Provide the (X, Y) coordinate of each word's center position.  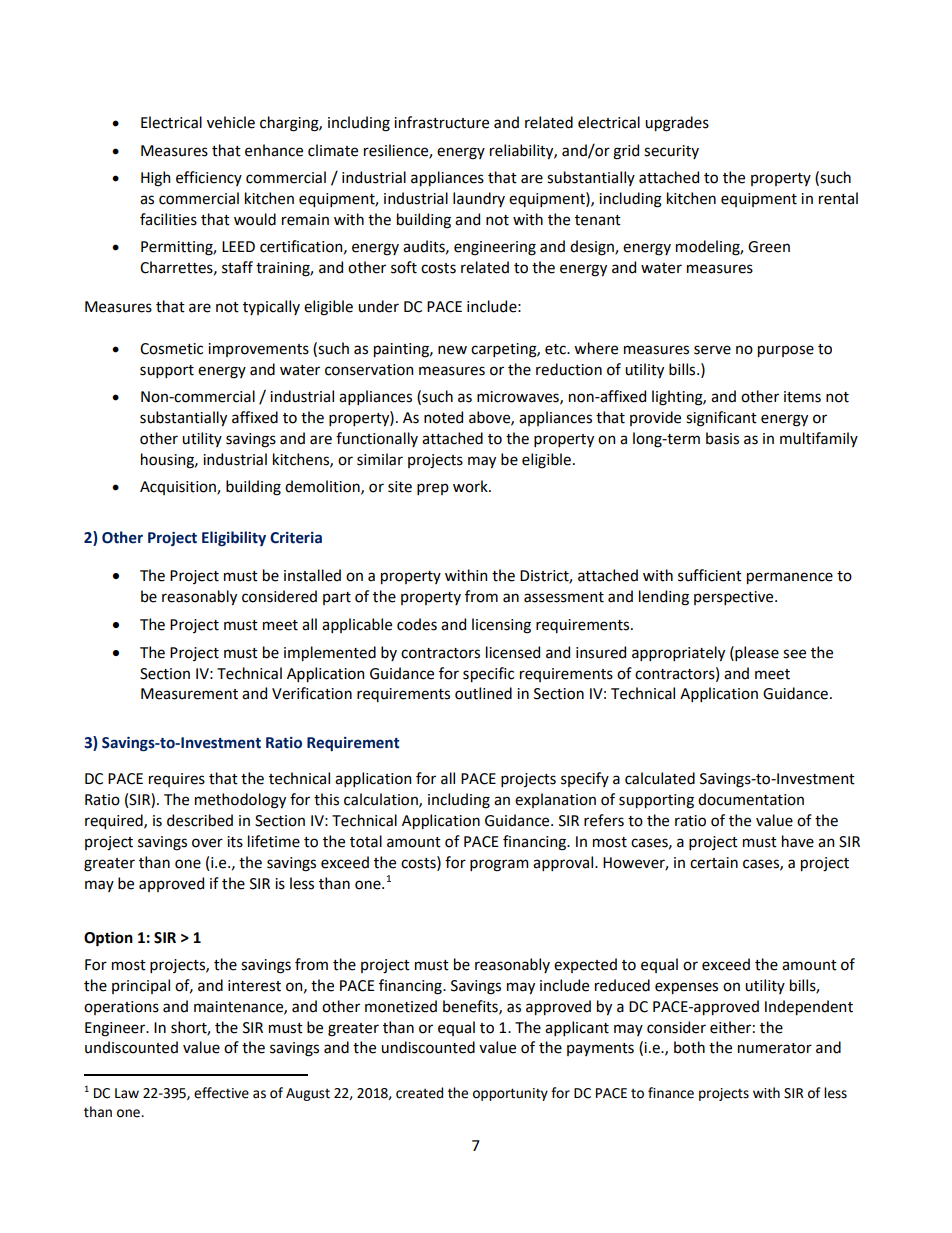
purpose (786, 351)
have (798, 841)
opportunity (510, 1094)
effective (221, 1093)
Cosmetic (171, 349)
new (452, 350)
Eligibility (234, 538)
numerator (775, 1048)
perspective (735, 598)
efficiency (209, 178)
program (499, 865)
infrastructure (441, 122)
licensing (501, 626)
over (207, 843)
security (671, 152)
